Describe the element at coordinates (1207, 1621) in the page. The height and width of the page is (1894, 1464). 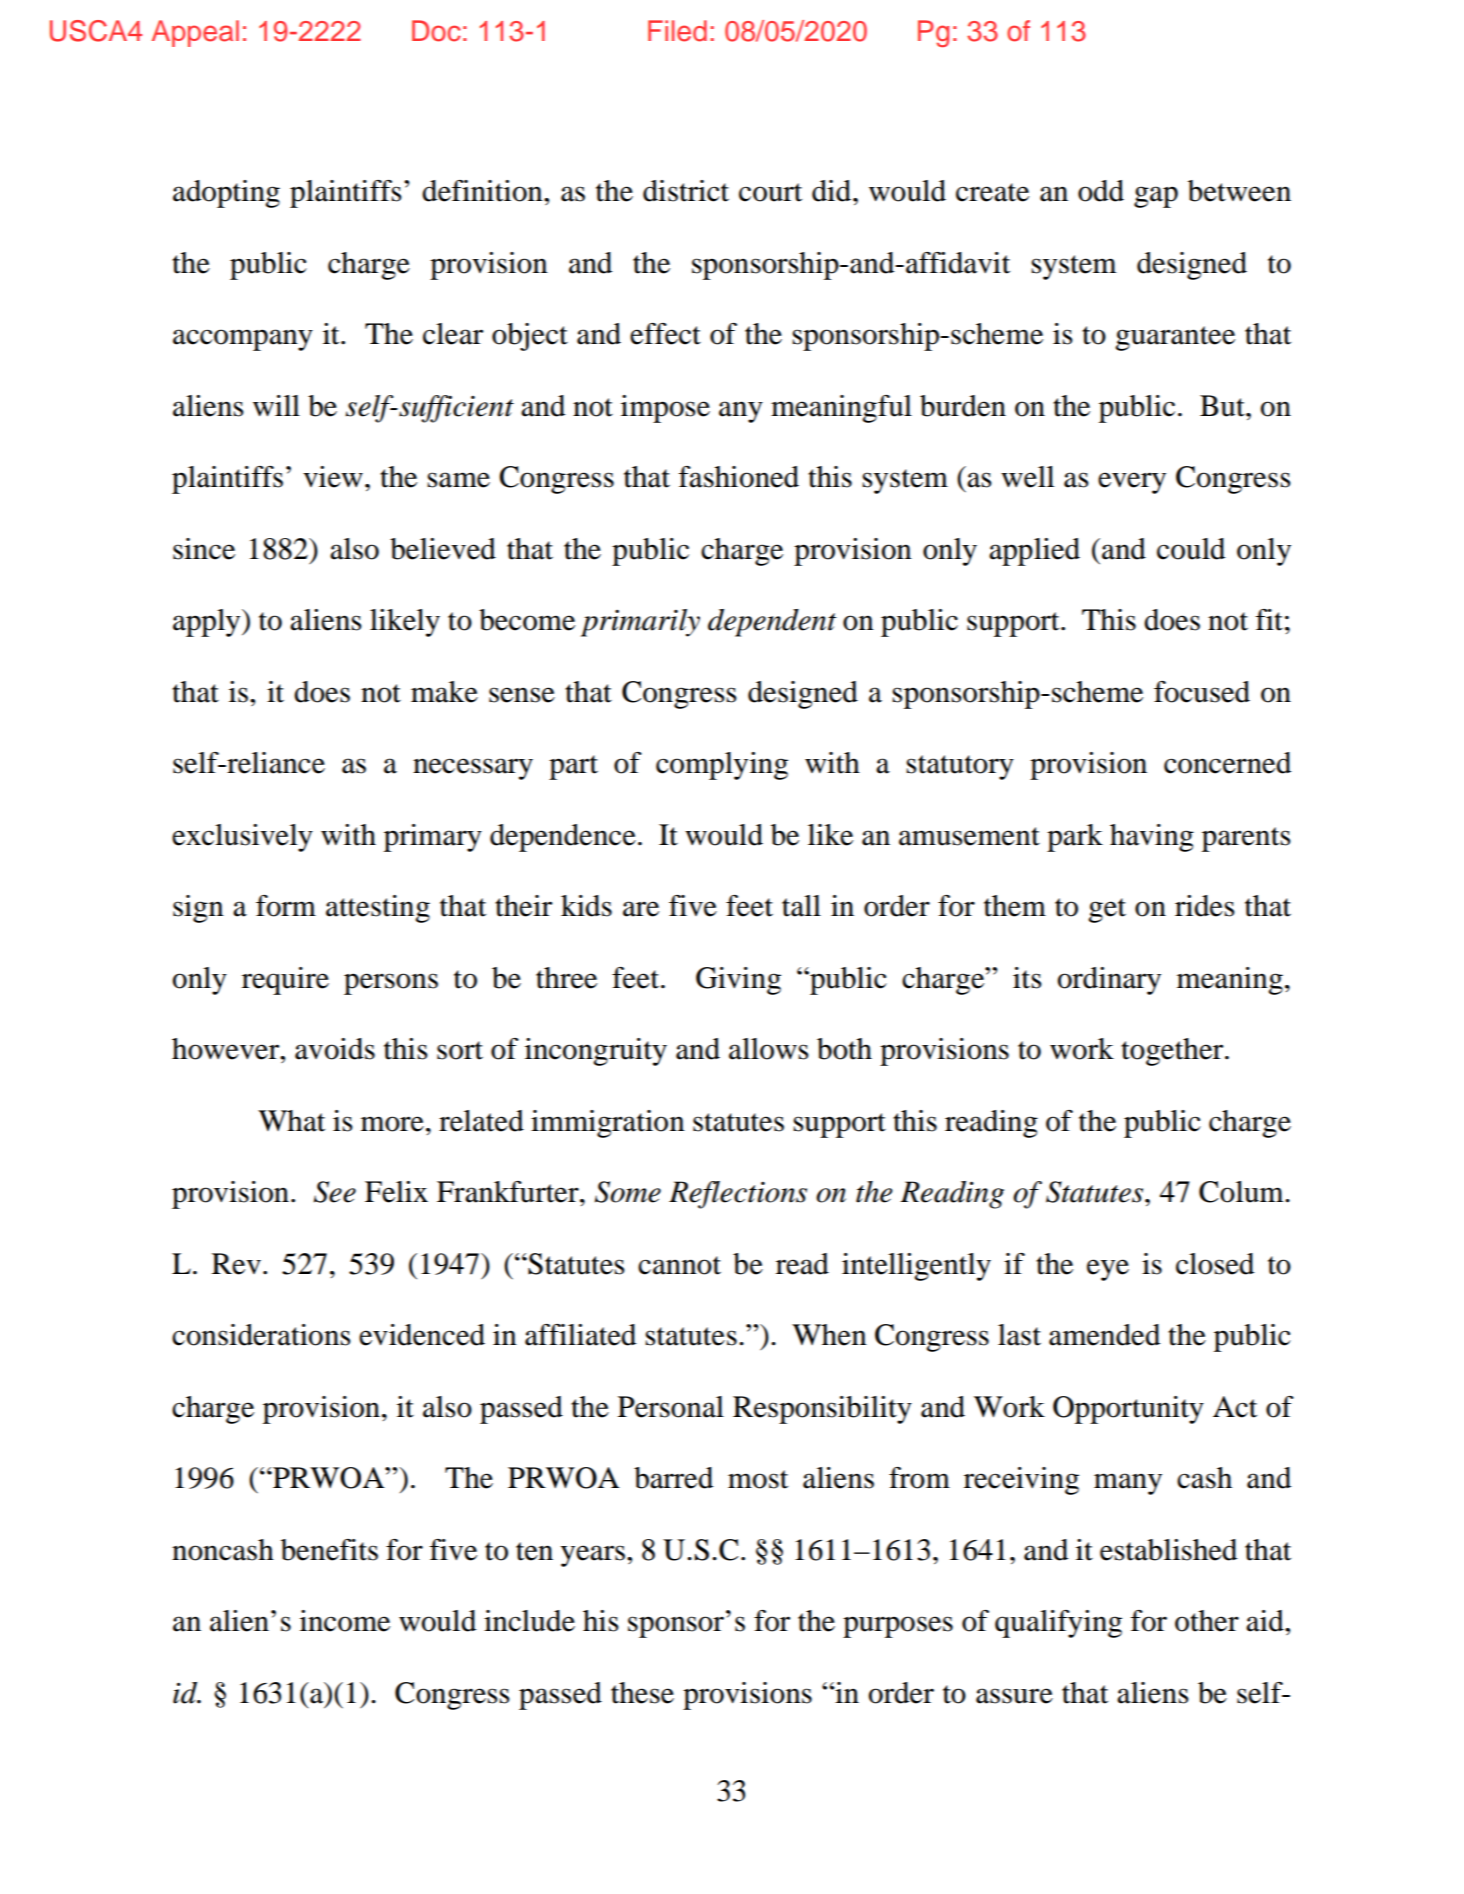
I see `other` at that location.
